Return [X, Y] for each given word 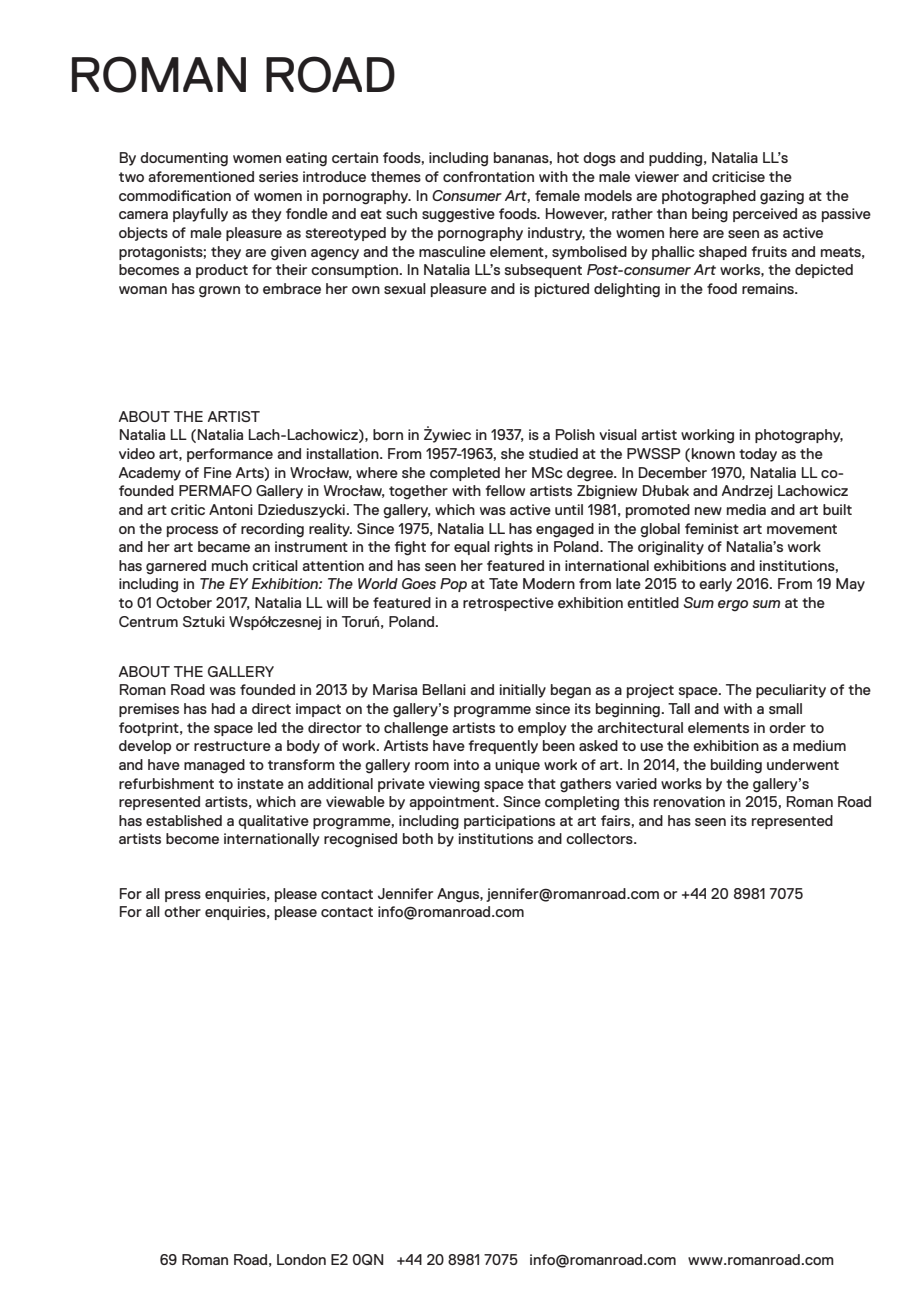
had [223, 708]
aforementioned [201, 176]
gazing [782, 197]
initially [523, 691]
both [418, 838]
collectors [600, 838]
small [785, 708]
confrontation [488, 176]
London [301, 1259]
